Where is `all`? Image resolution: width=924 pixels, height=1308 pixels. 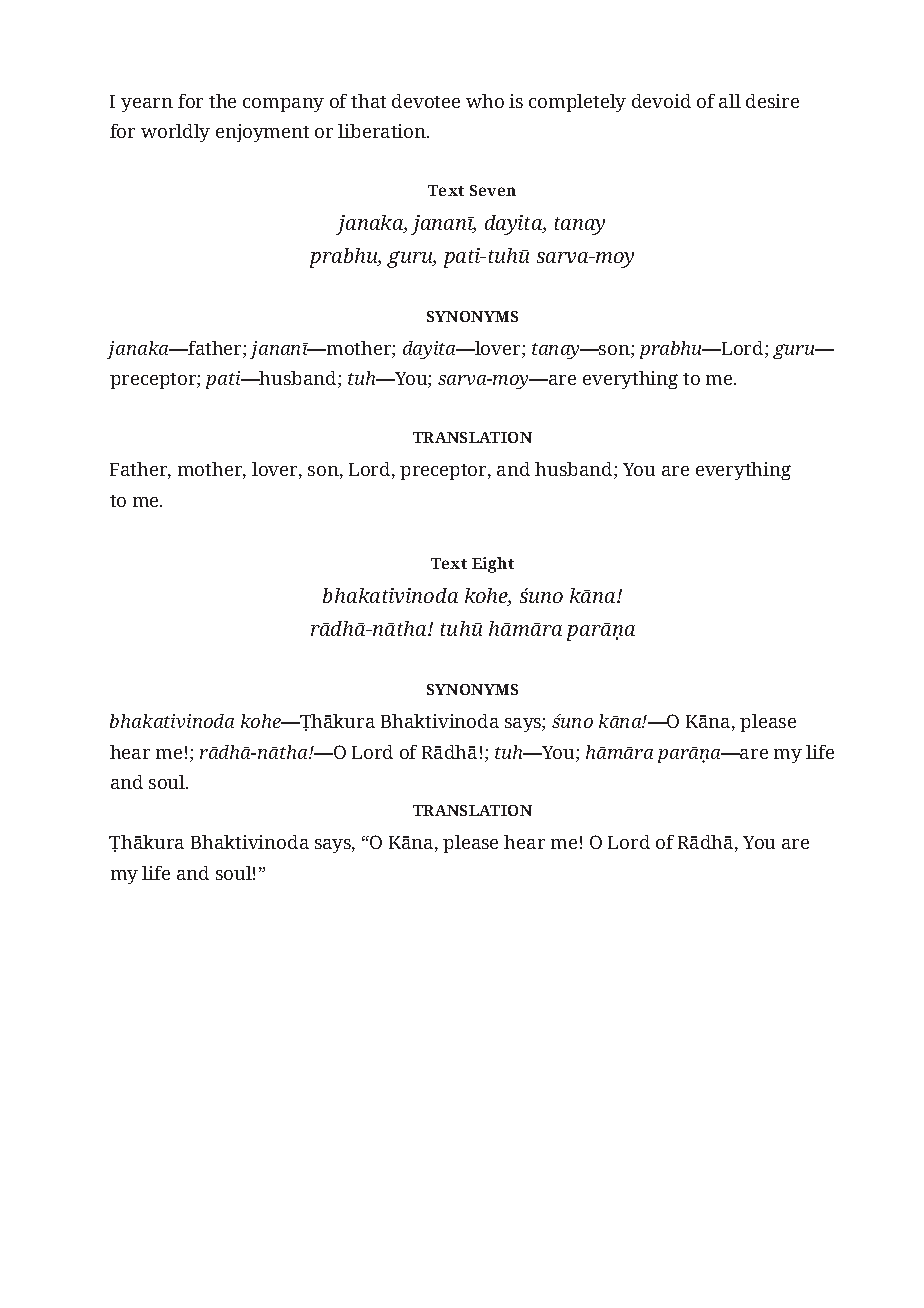
all is located at coordinates (730, 101).
